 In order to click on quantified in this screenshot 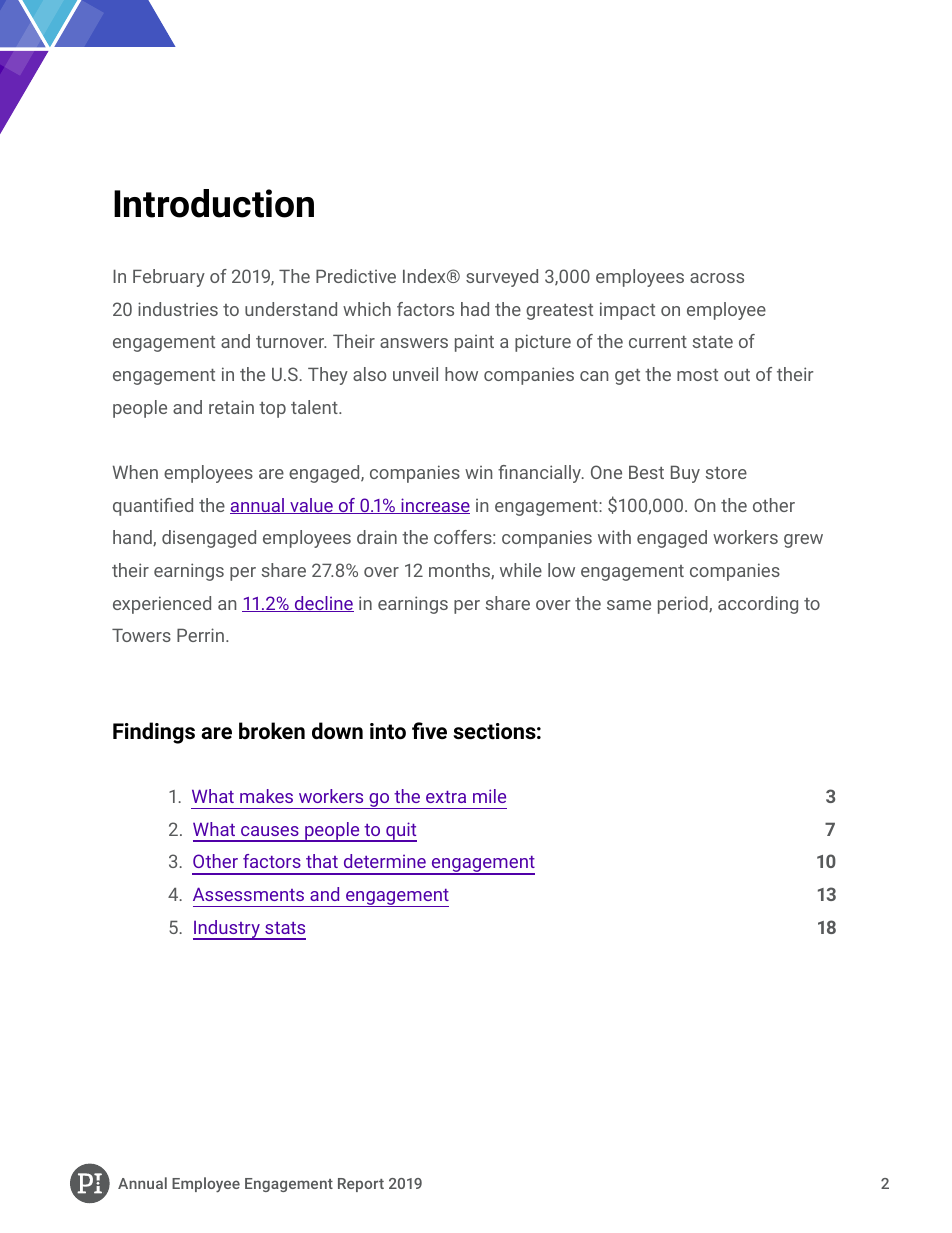, I will do `click(153, 507)`.
